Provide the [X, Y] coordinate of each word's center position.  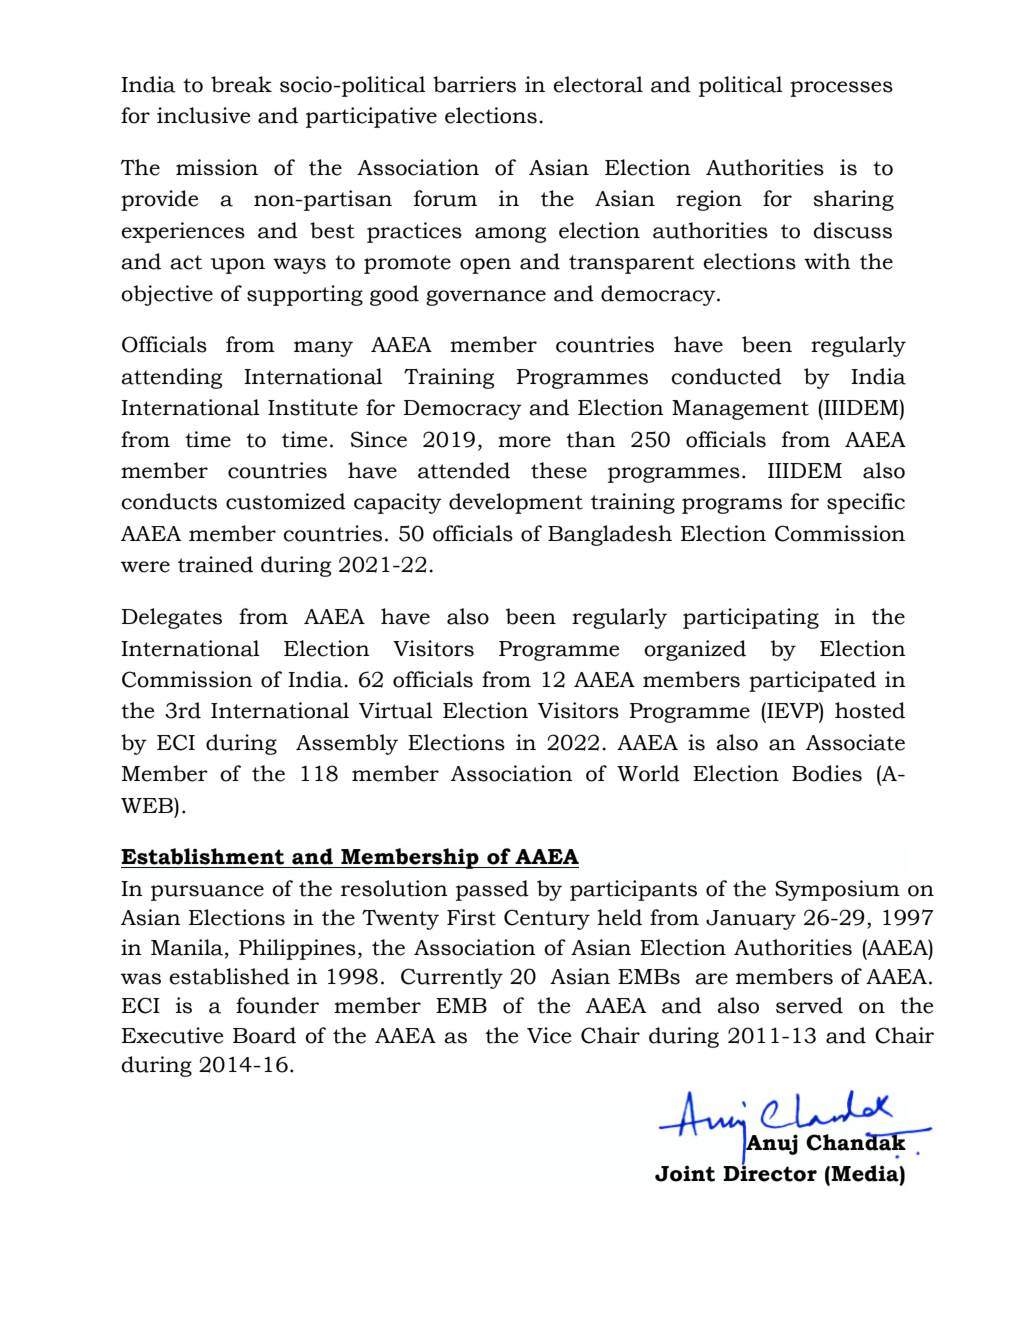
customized [286, 501]
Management [740, 410]
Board [264, 1035]
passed [492, 890]
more [524, 442]
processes [841, 89]
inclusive [204, 115]
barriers [474, 84]
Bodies [827, 773]
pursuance [207, 893]
